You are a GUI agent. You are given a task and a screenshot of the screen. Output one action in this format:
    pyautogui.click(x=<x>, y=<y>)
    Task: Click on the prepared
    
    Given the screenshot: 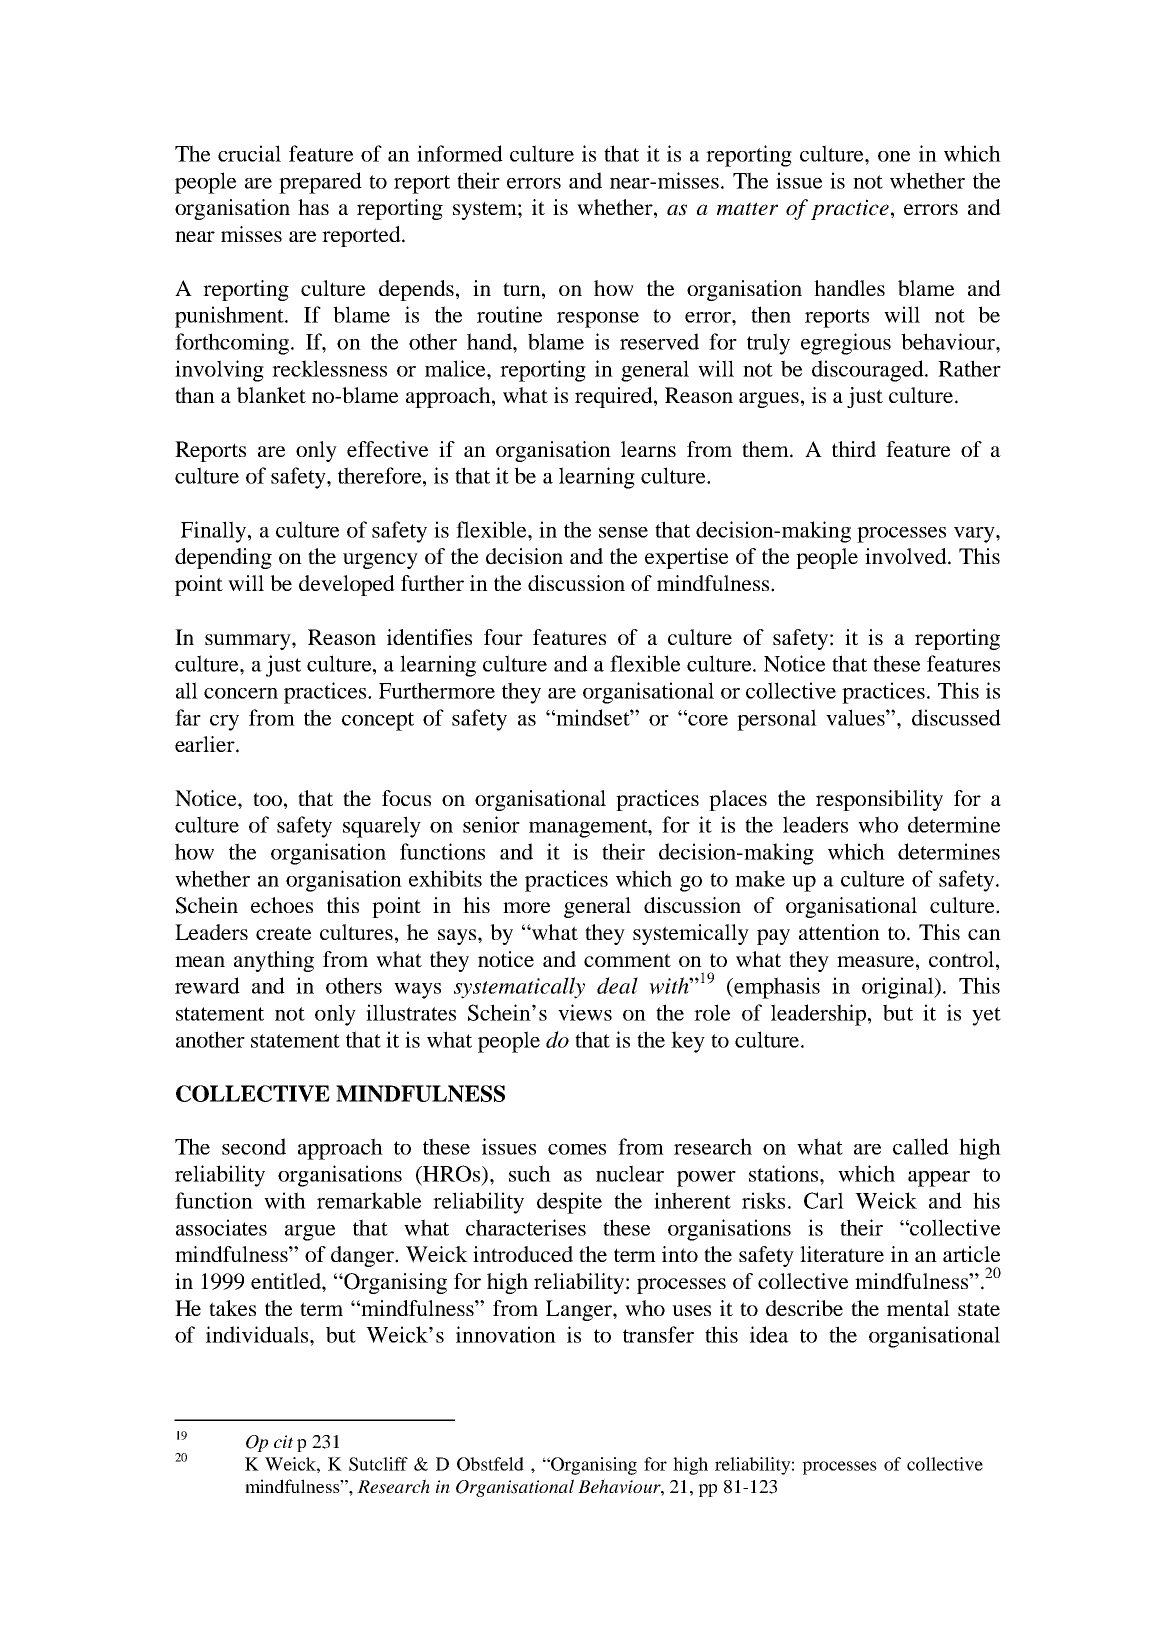 What is the action you would take?
    pyautogui.click(x=320, y=183)
